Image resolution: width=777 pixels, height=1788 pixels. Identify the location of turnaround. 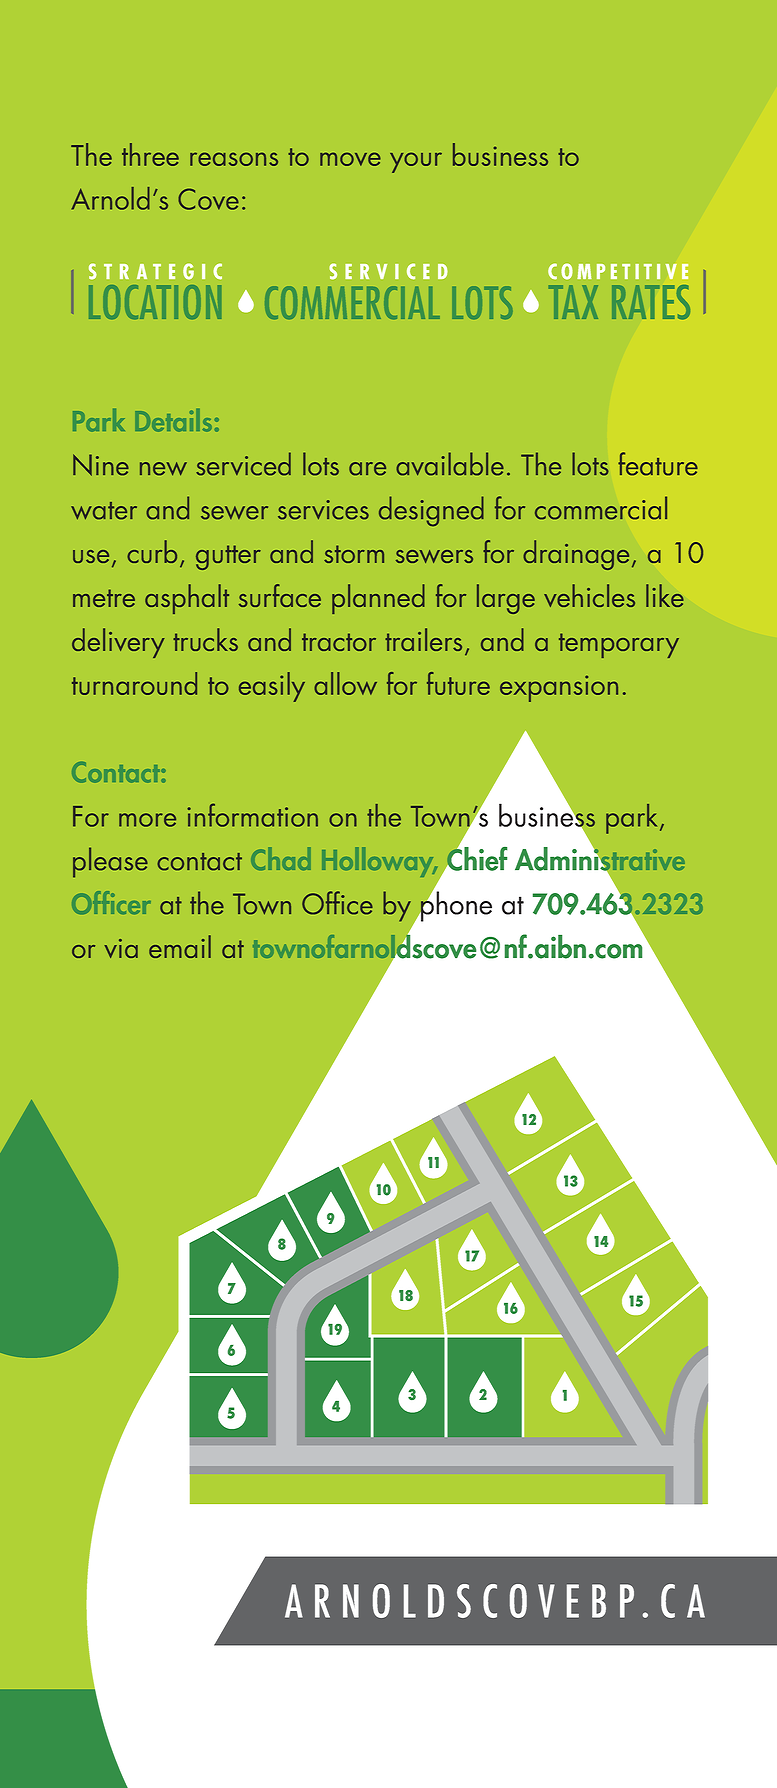
(134, 683).
